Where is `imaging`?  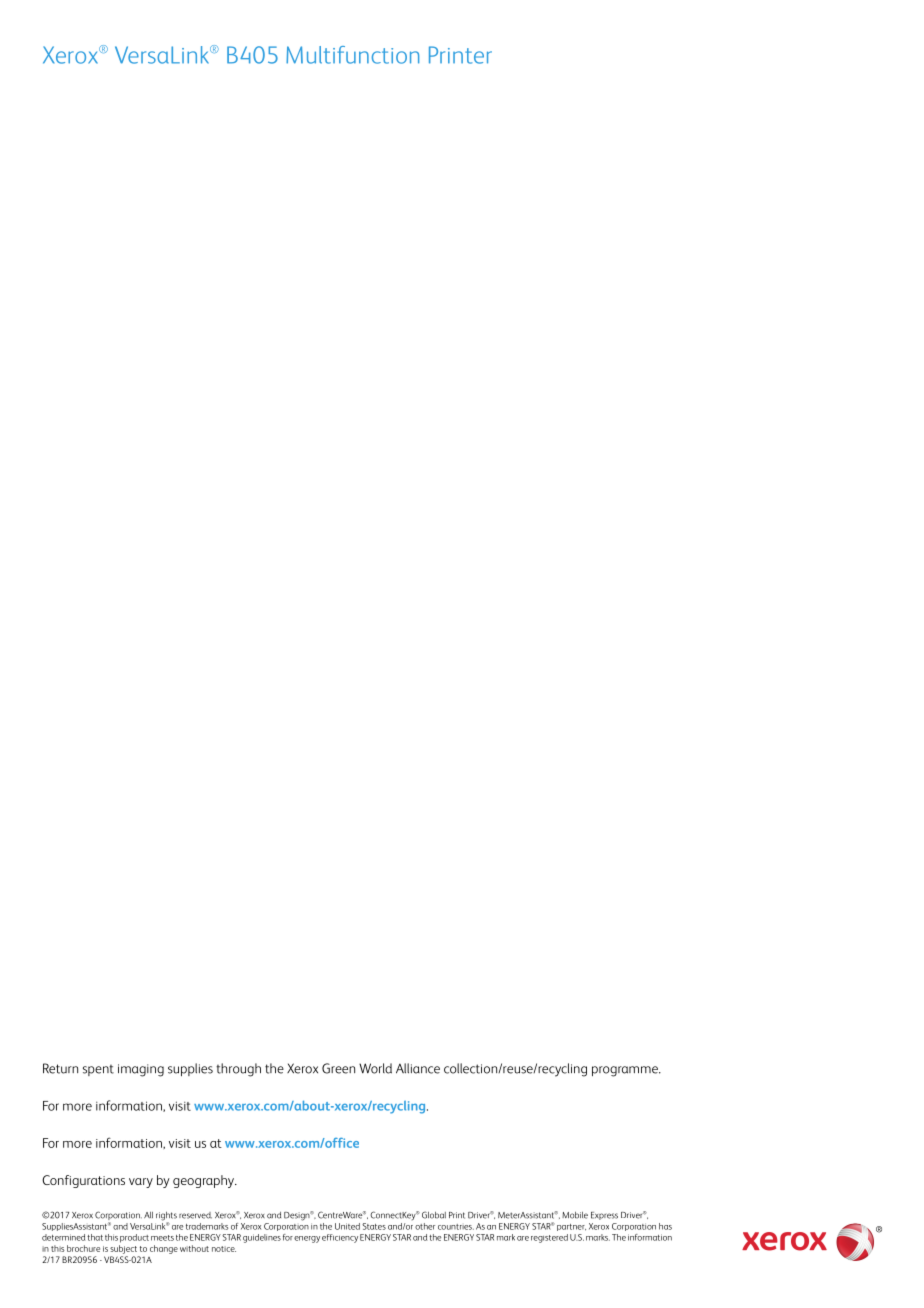
imaging is located at coordinates (141, 1070).
